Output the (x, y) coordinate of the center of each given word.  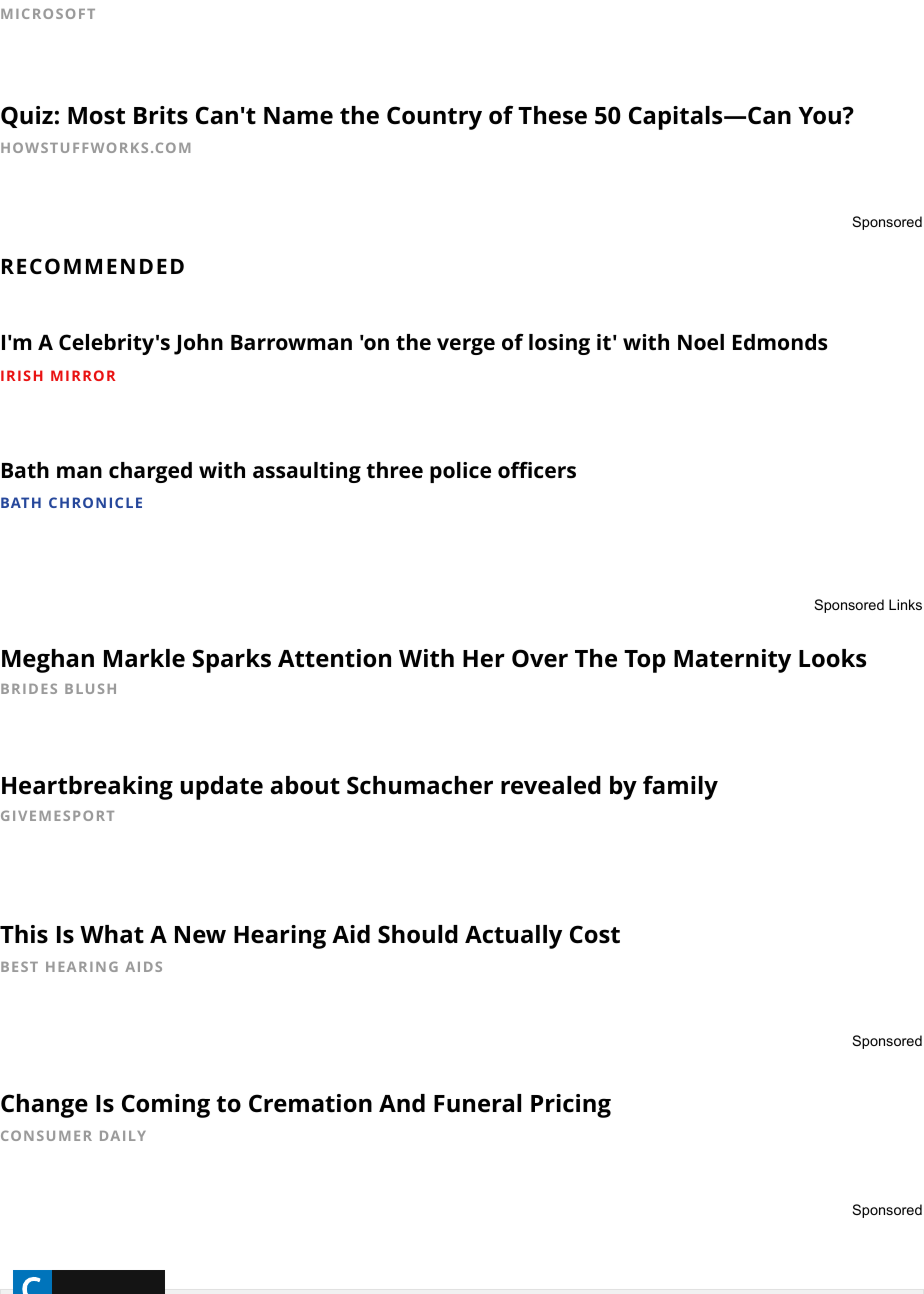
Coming (166, 1106)
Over (540, 658)
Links (905, 604)
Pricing (571, 1106)
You (820, 116)
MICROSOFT (48, 13)
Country (434, 118)
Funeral (477, 1103)
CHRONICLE (95, 502)
